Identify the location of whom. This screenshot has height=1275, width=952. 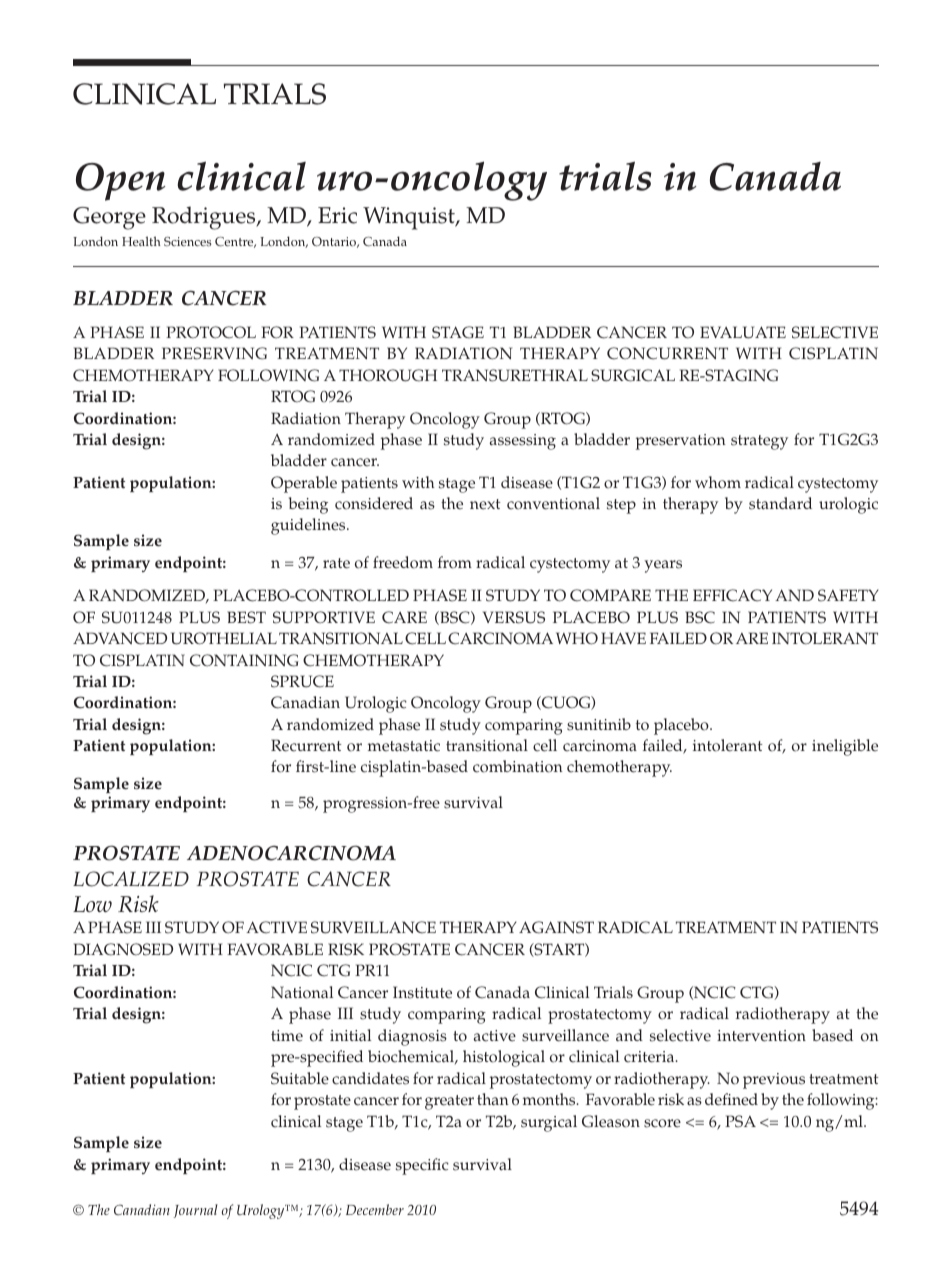
(718, 482).
